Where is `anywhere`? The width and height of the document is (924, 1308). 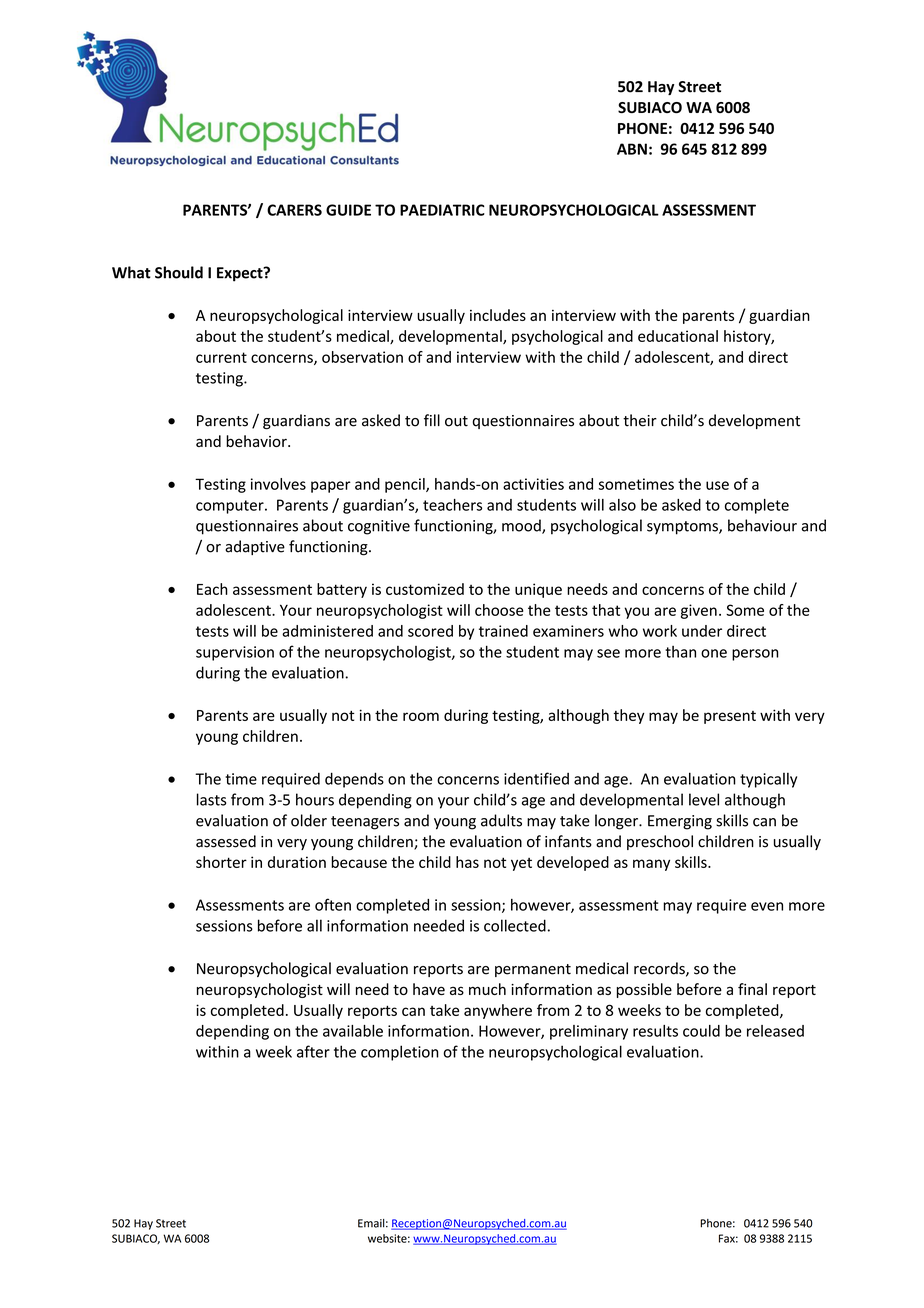
anywhere is located at coordinates (498, 1011).
